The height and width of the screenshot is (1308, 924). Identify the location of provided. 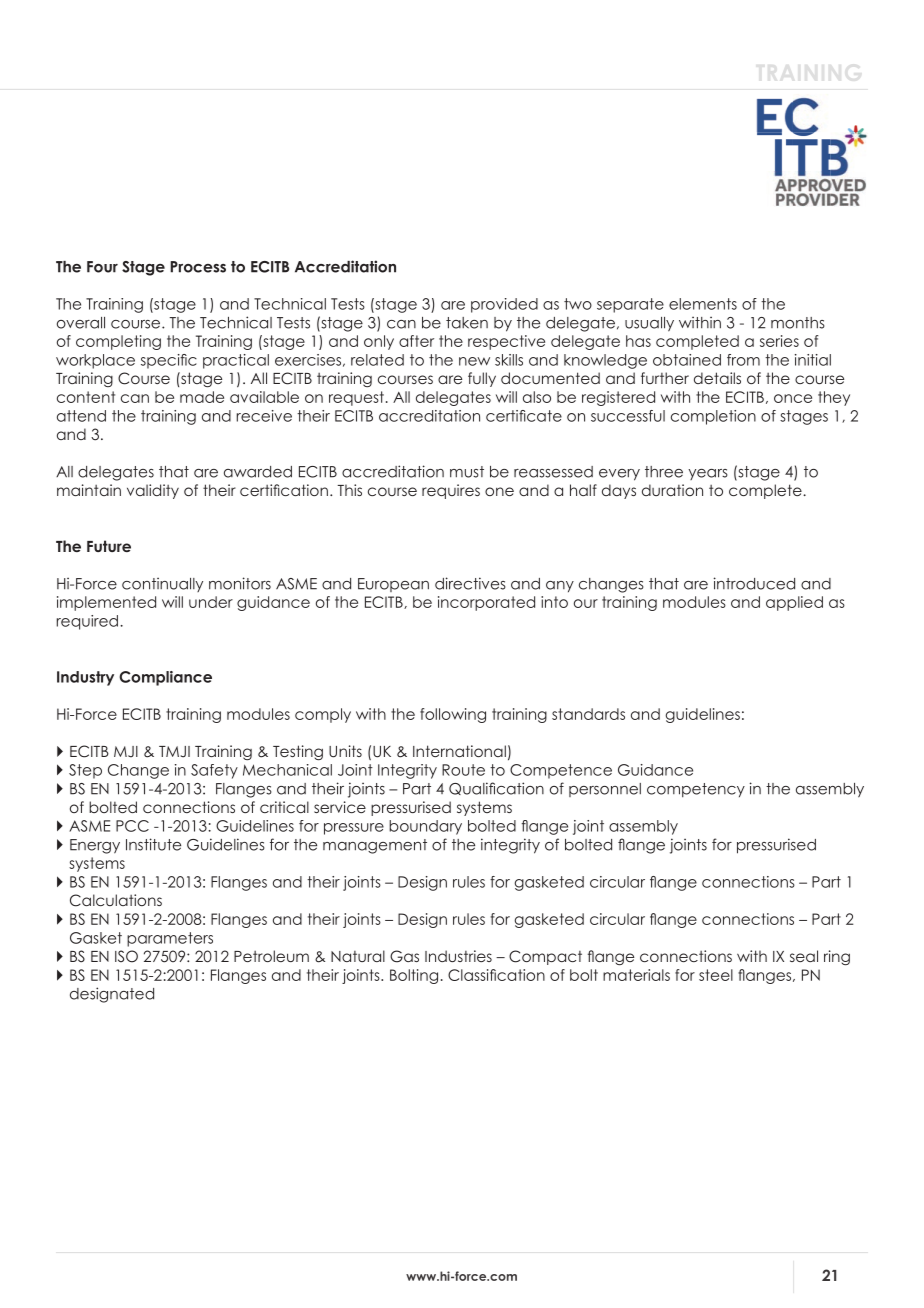
(504, 305).
